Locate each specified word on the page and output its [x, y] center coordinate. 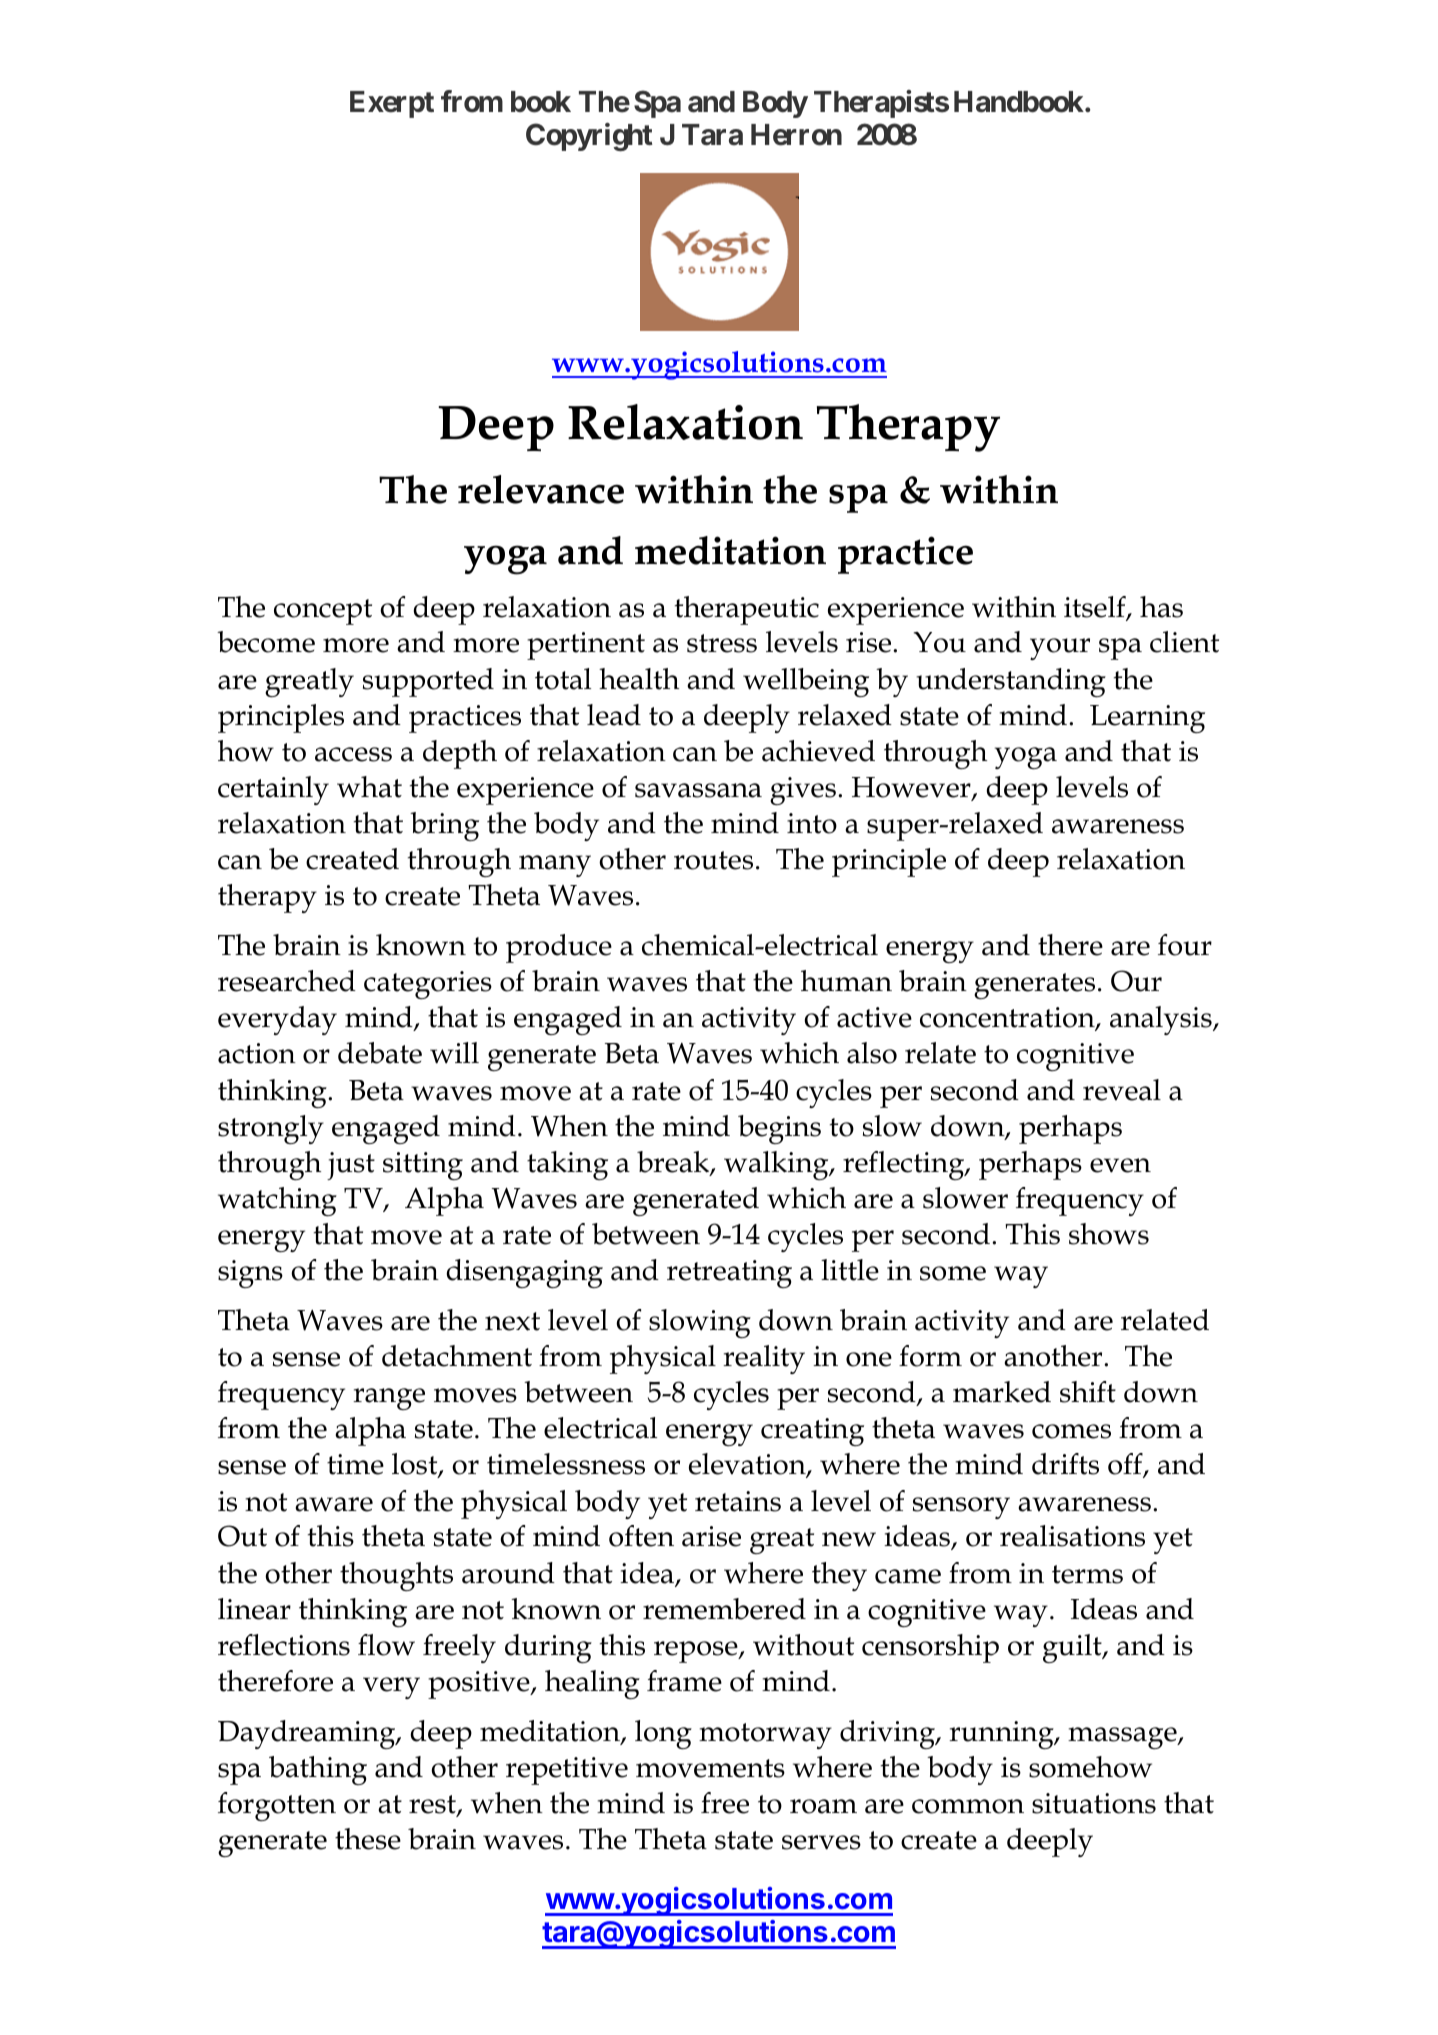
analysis [1162, 1020]
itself [1096, 608]
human [846, 981]
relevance [541, 489]
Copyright [589, 137]
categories [428, 985]
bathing [318, 1770]
